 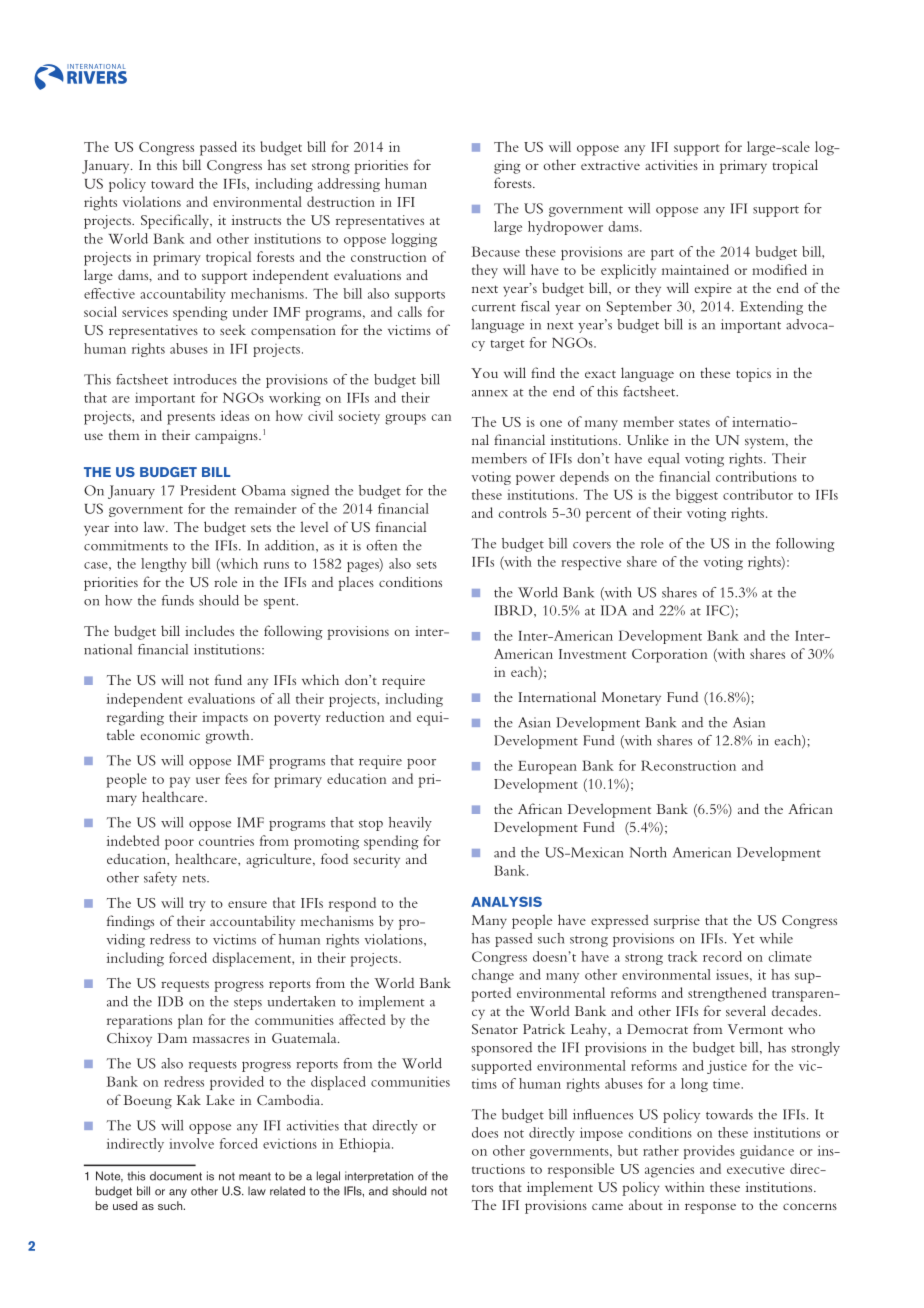 What do you see at coordinates (209, 630) in the document?
I see `includes` at bounding box center [209, 630].
